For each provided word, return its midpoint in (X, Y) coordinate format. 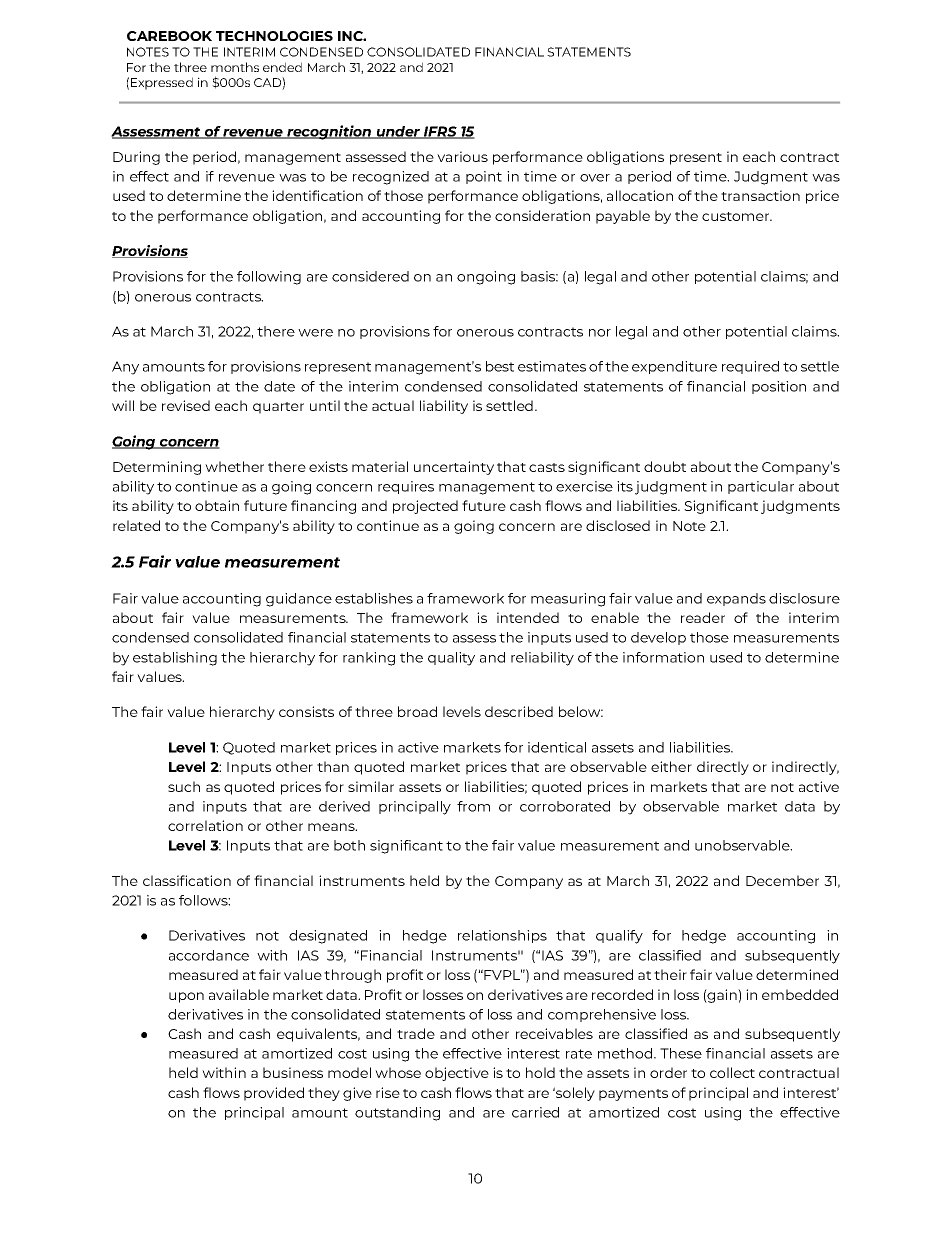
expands (736, 599)
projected (425, 507)
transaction (760, 195)
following (269, 278)
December (782, 880)
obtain (217, 505)
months (235, 67)
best (500, 366)
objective (457, 1074)
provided (274, 1094)
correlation (205, 825)
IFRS (440, 132)
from (473, 806)
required (750, 367)
